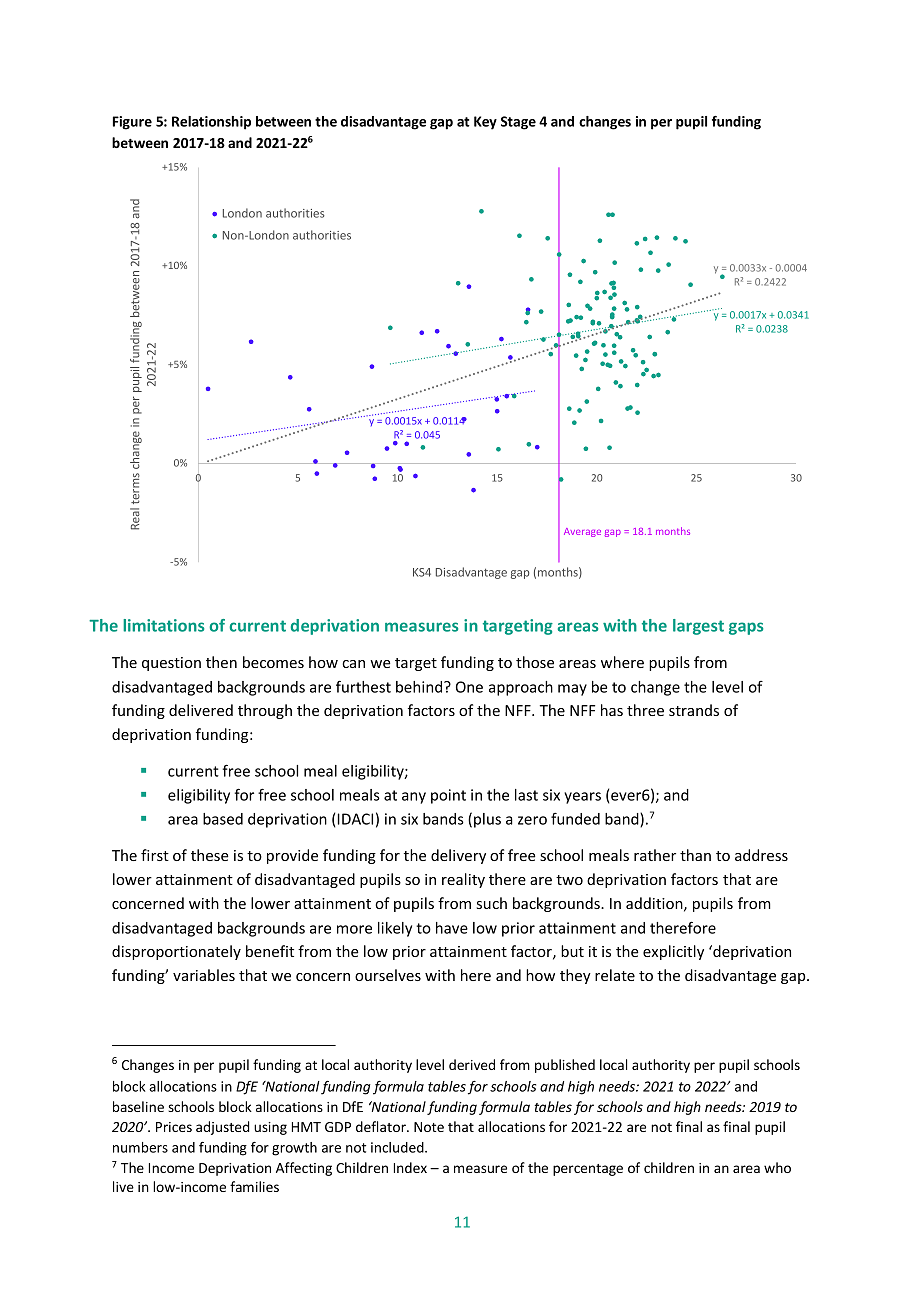 The image size is (924, 1308). What do you see at coordinates (452, 928) in the screenshot?
I see `have` at bounding box center [452, 928].
